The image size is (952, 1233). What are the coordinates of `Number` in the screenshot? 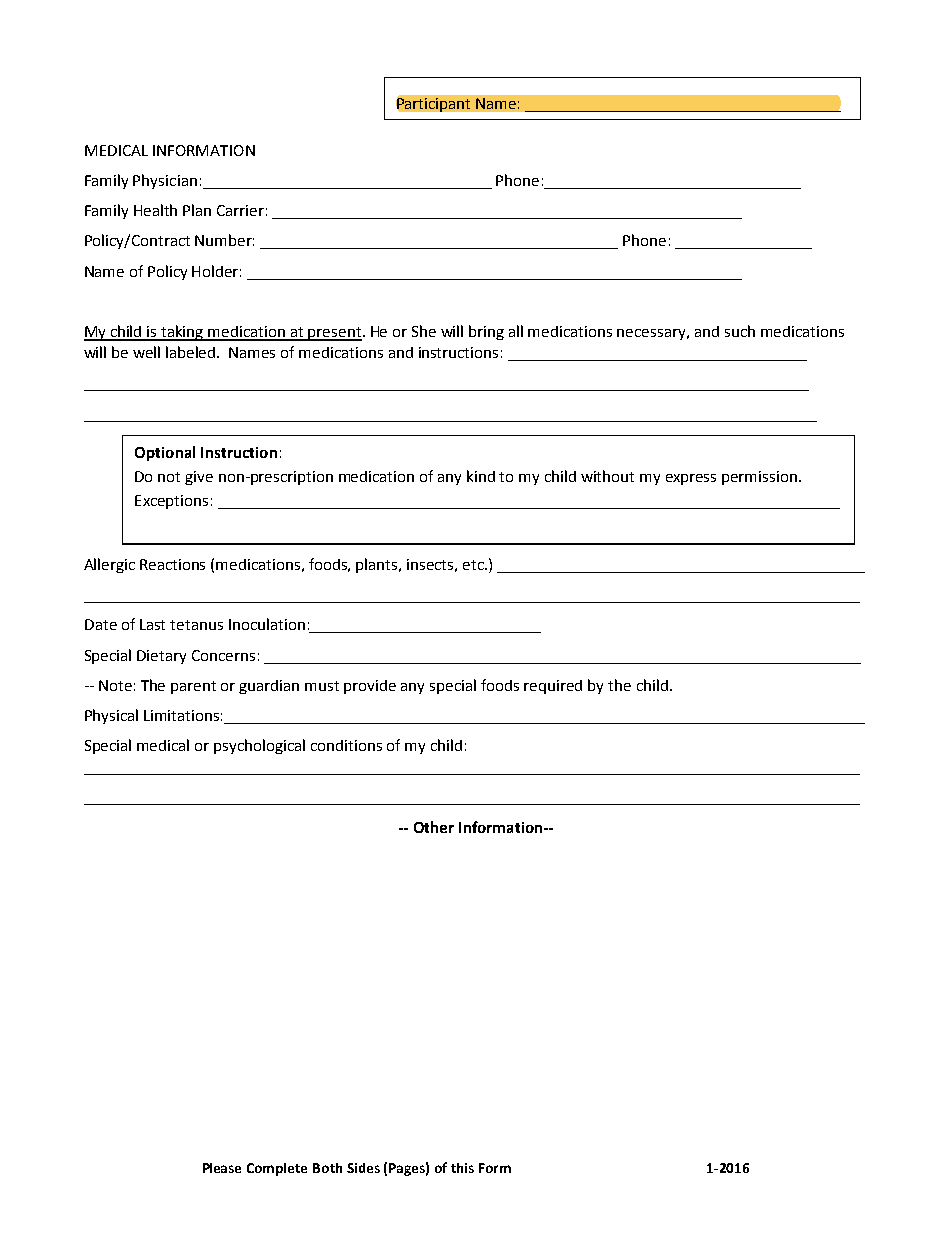 It's located at (224, 240).
